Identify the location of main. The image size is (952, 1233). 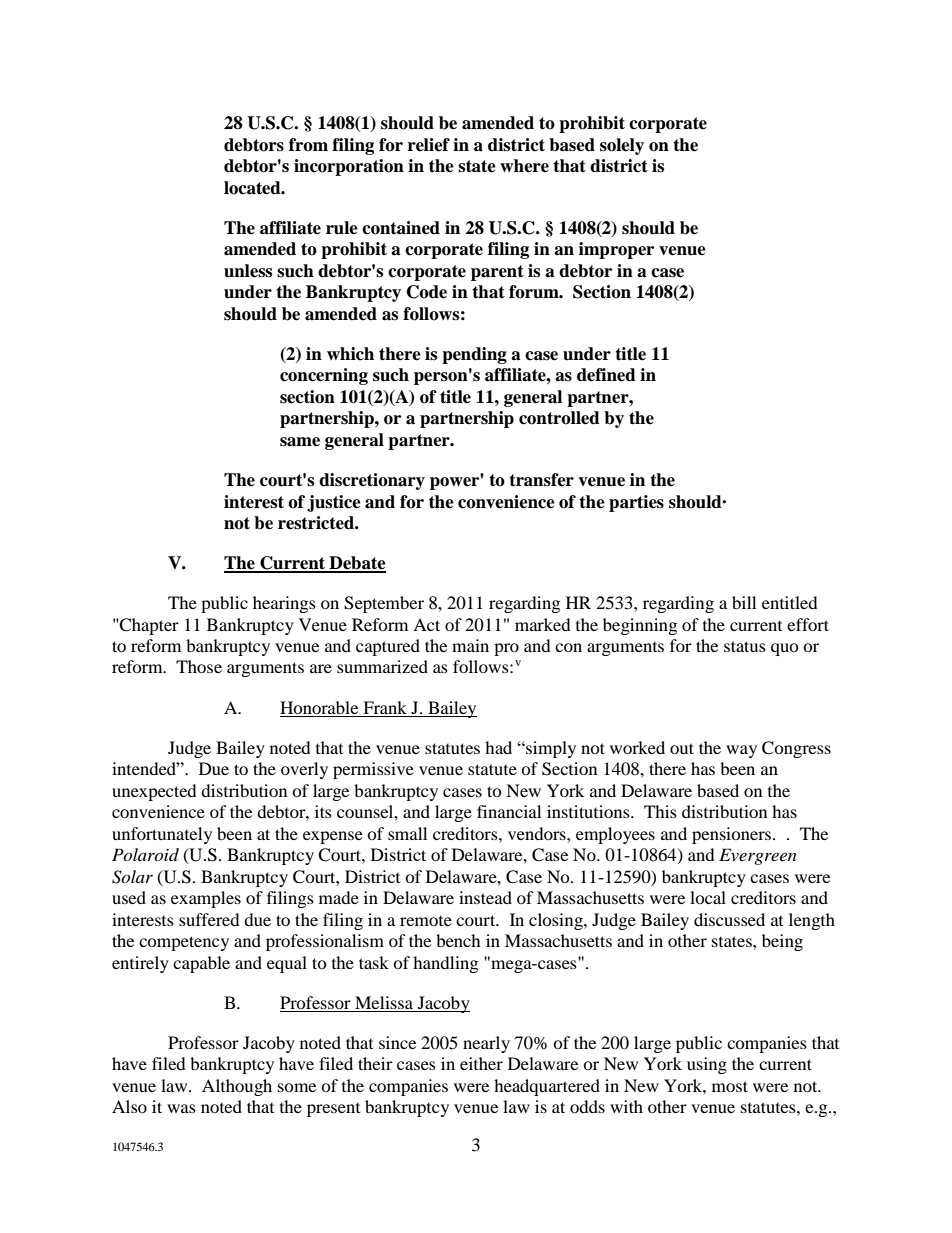
(470, 645).
